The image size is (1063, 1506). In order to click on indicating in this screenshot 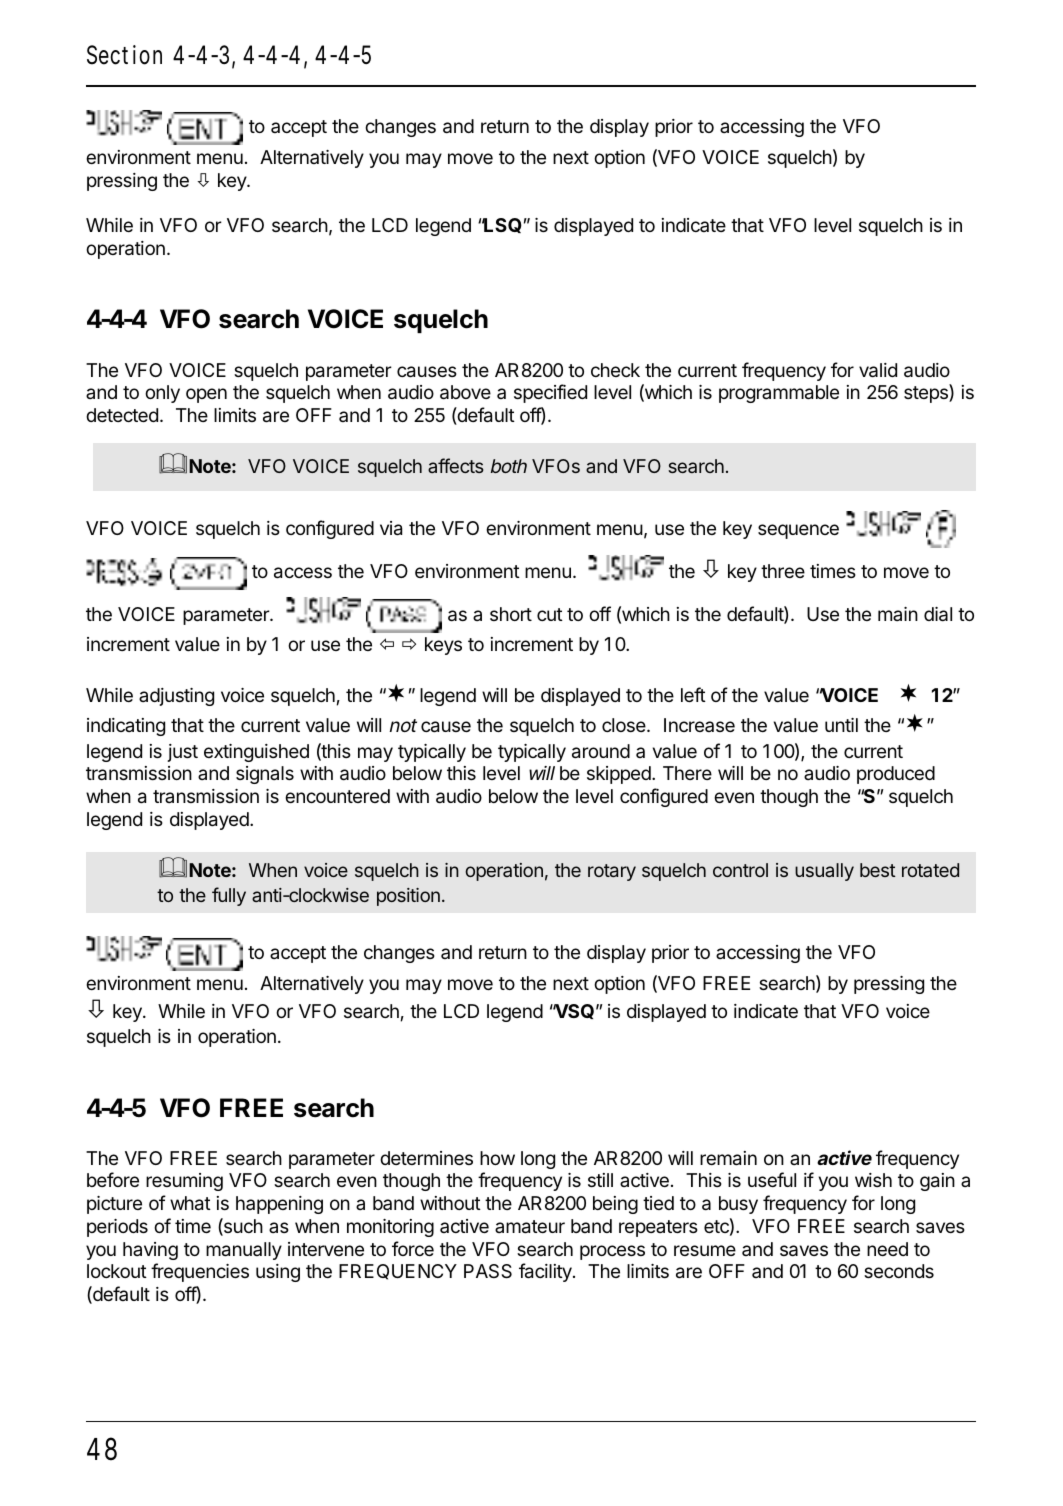, I will do `click(126, 727)`.
